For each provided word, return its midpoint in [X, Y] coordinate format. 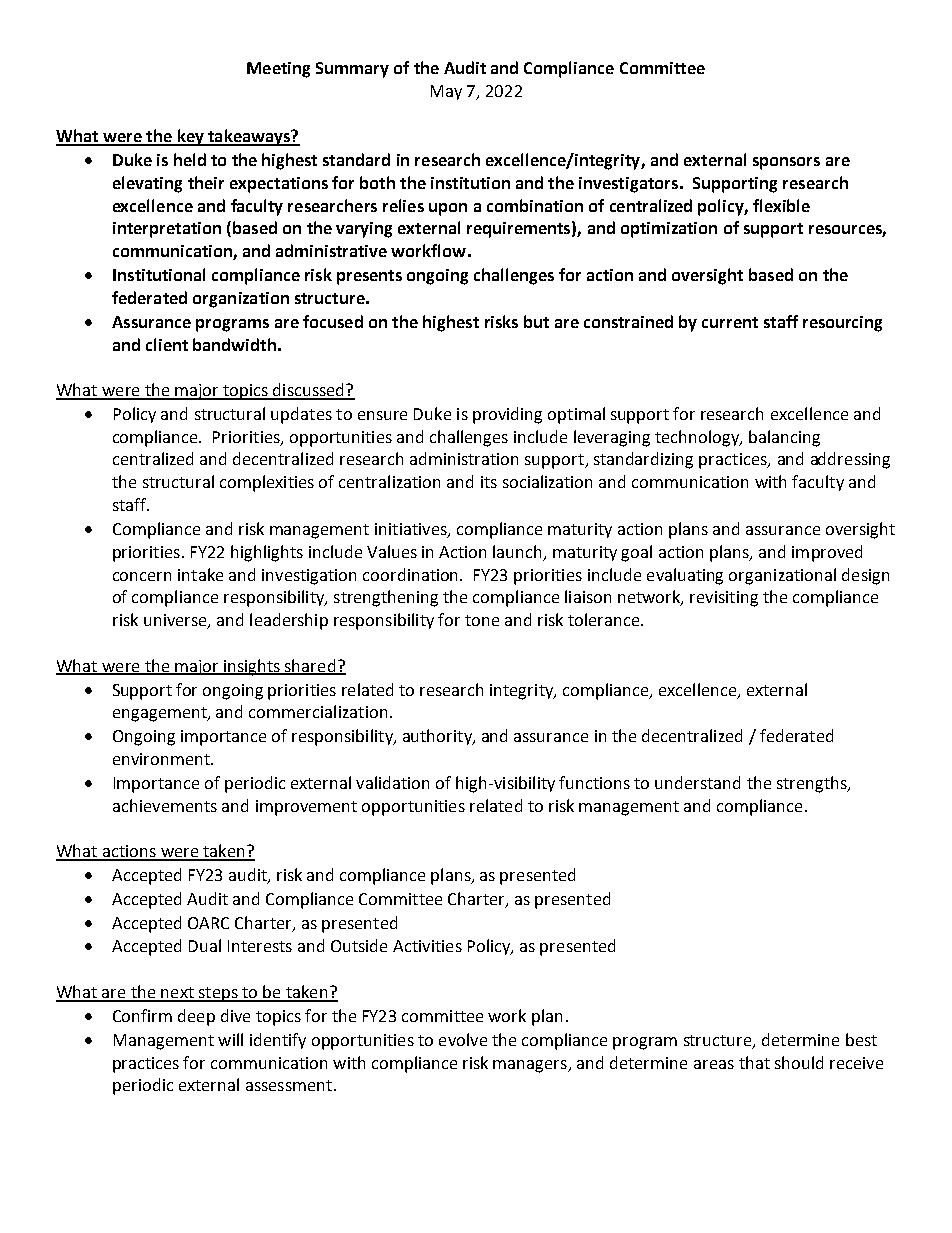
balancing [784, 438]
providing [507, 415]
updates [301, 415]
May [446, 92]
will [230, 1039]
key [190, 137]
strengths [813, 784]
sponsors [786, 163]
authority [438, 737]
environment [162, 759]
